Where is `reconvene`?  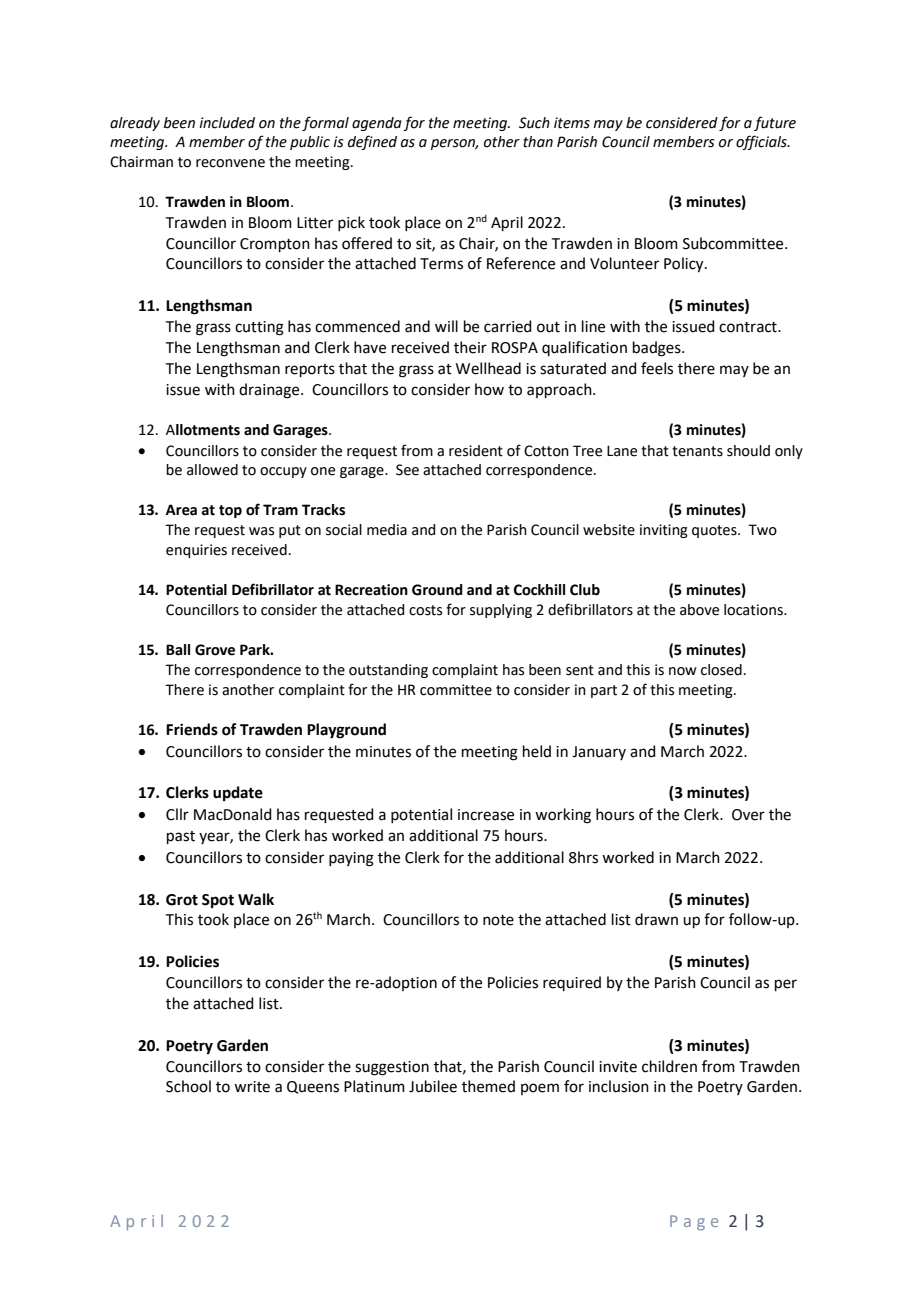
reconvene is located at coordinates (230, 163).
